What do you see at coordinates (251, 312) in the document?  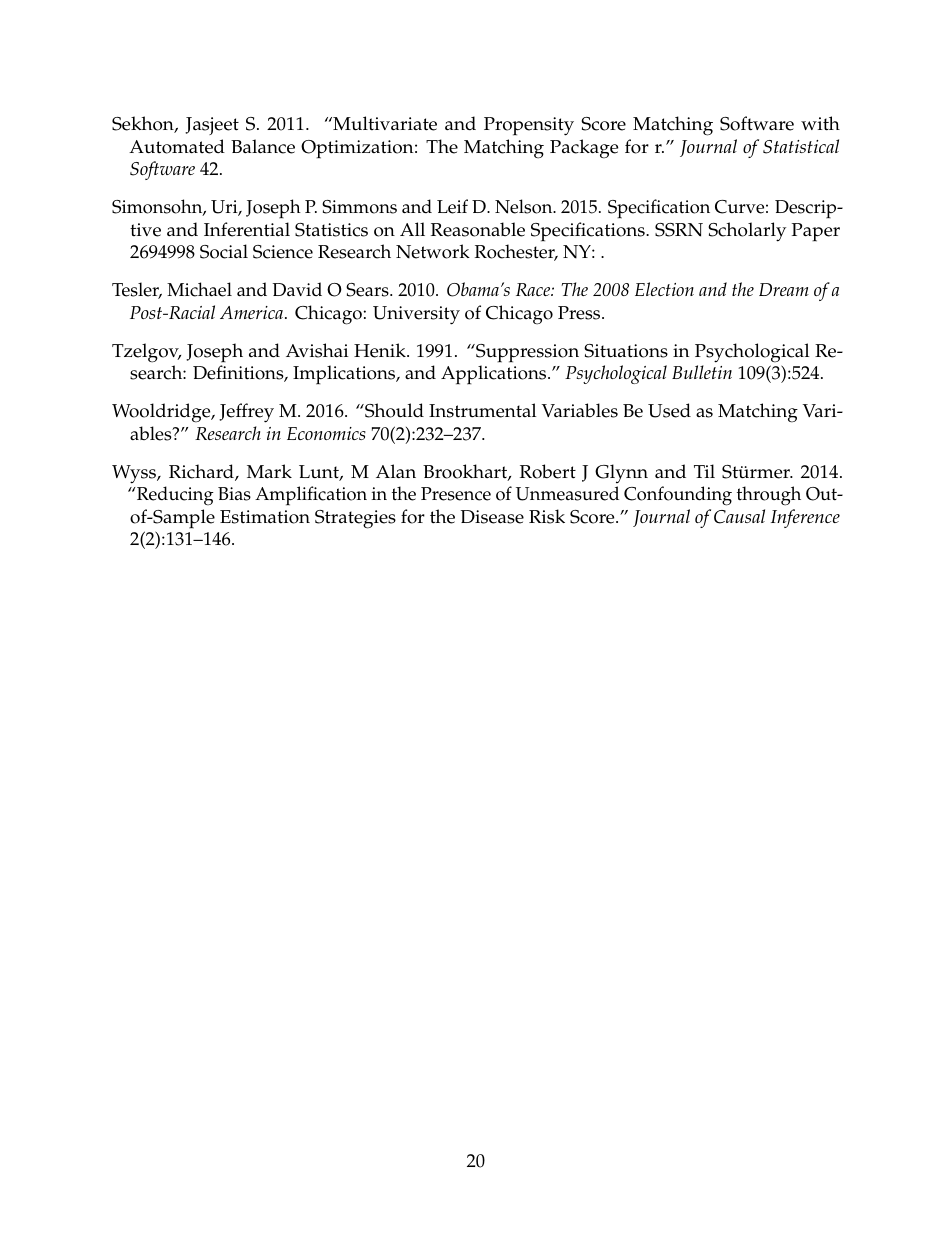 I see `America` at bounding box center [251, 312].
